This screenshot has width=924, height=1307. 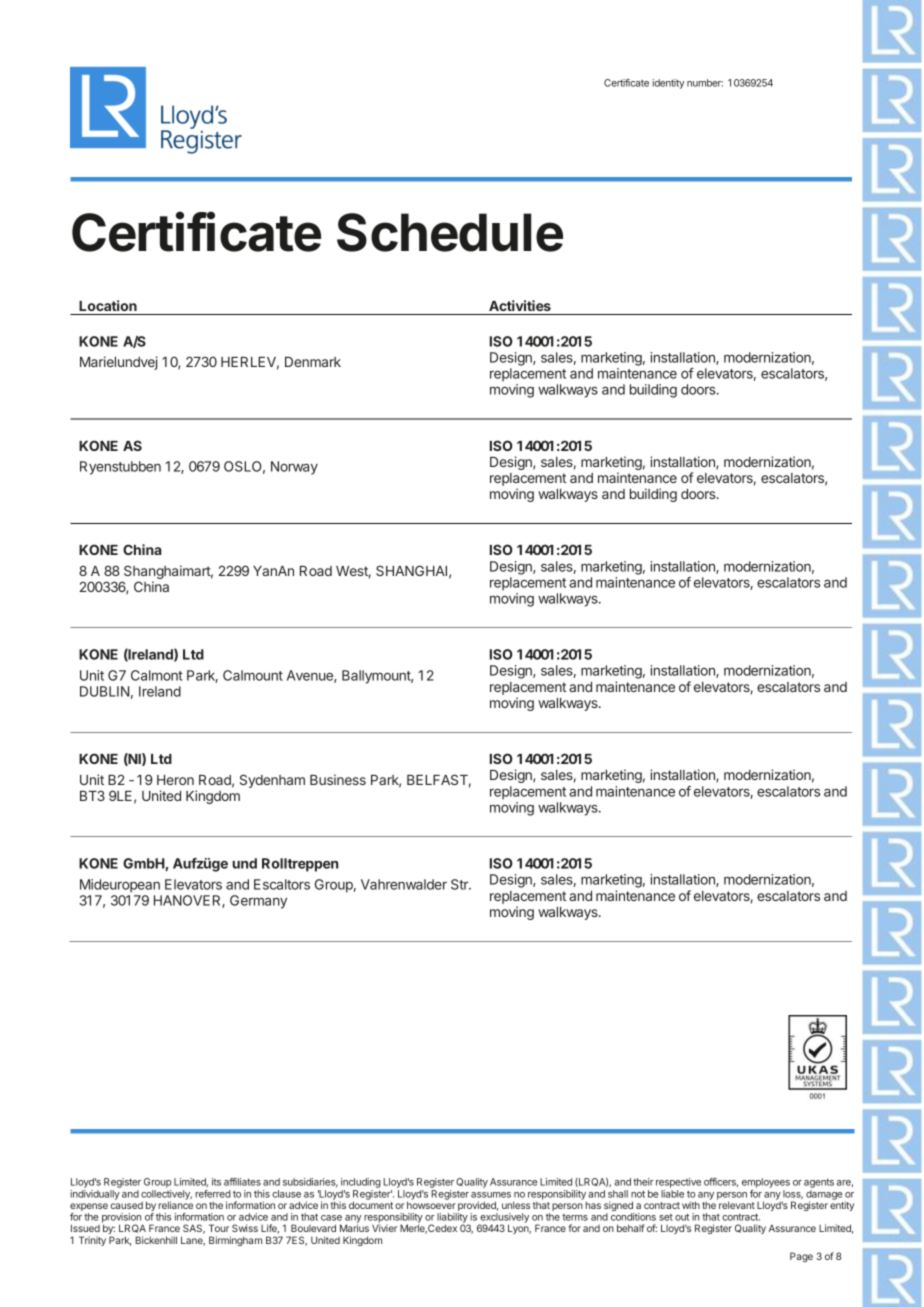 I want to click on DUBLIN, so click(x=104, y=691).
